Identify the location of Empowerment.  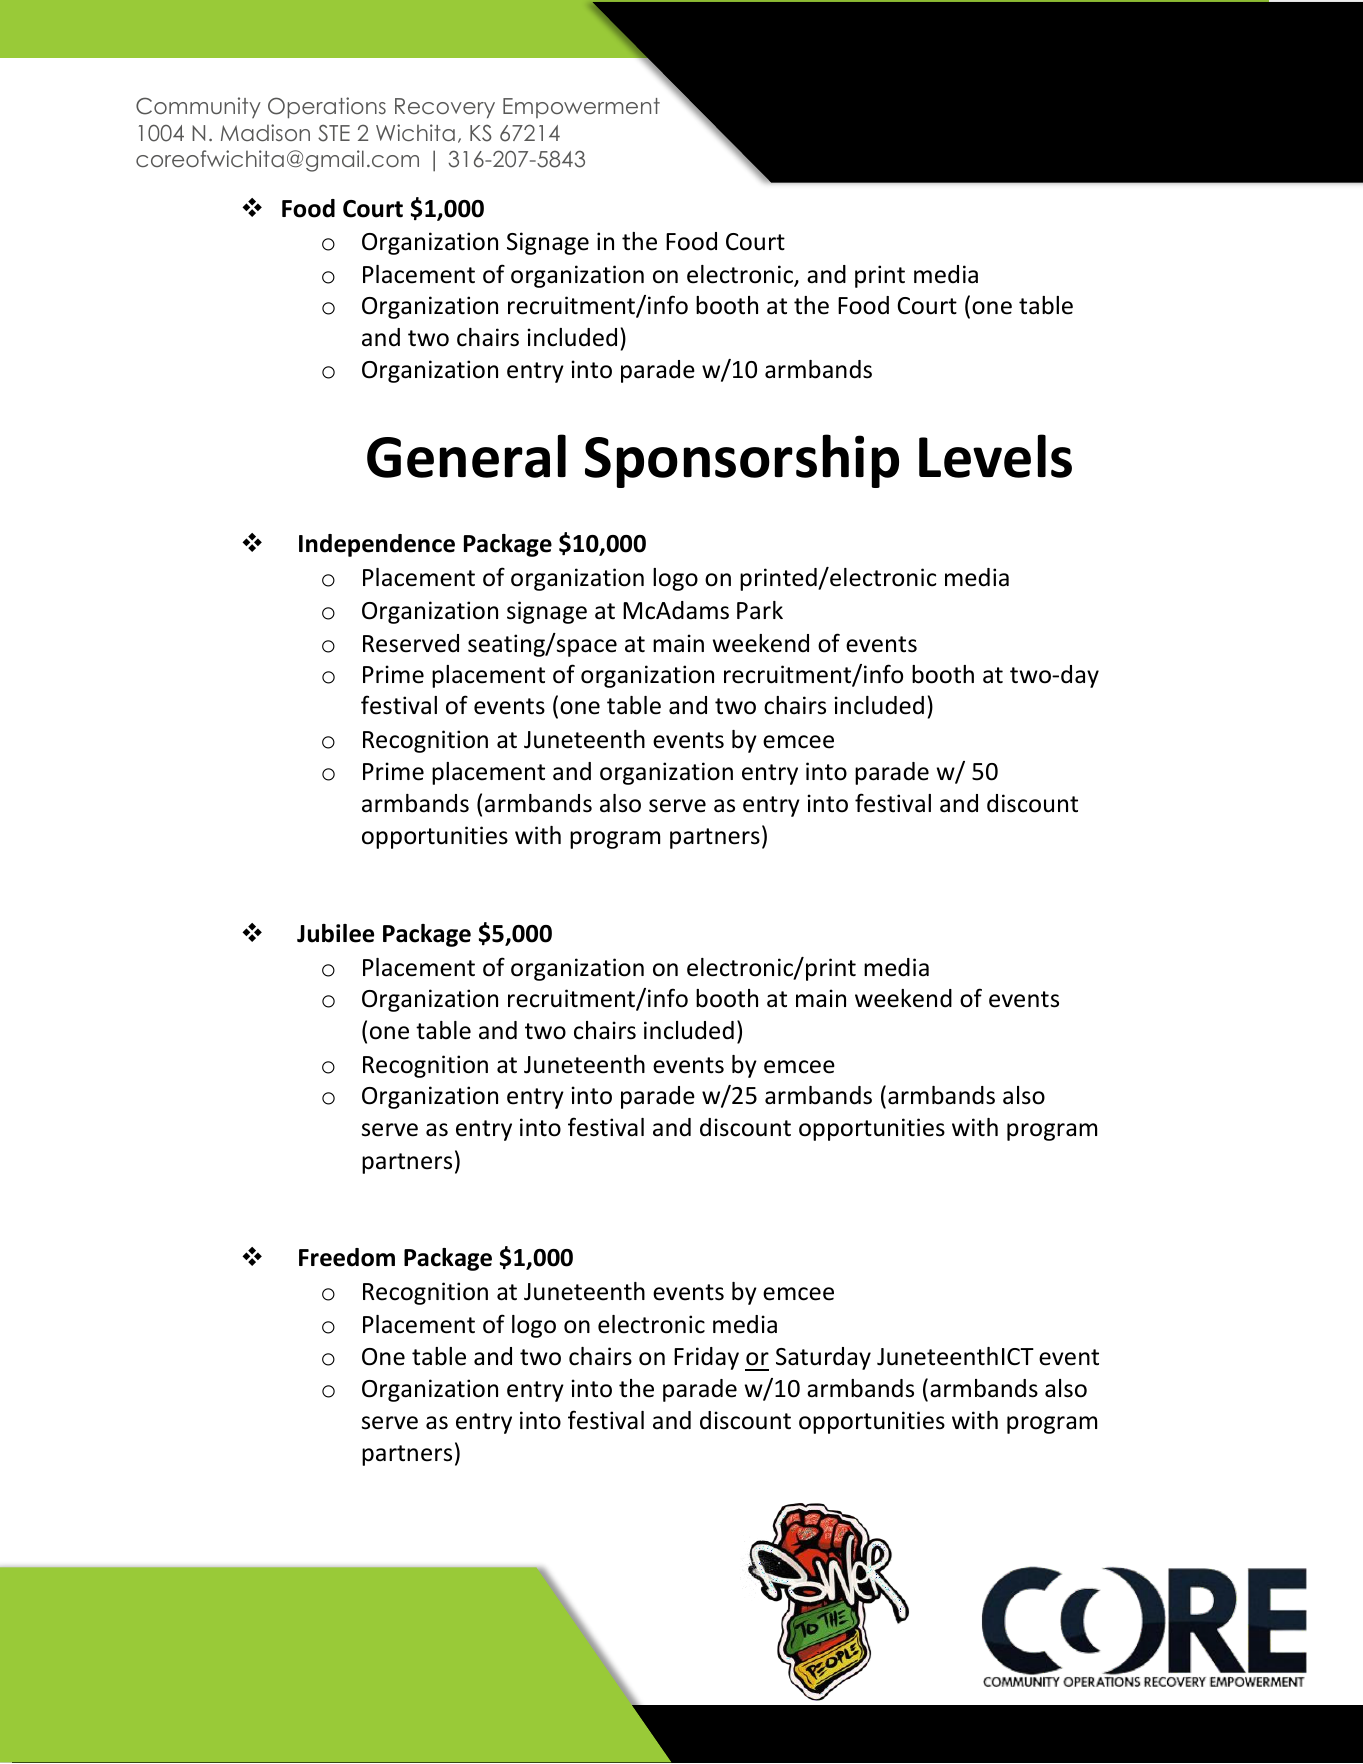
(581, 108).
